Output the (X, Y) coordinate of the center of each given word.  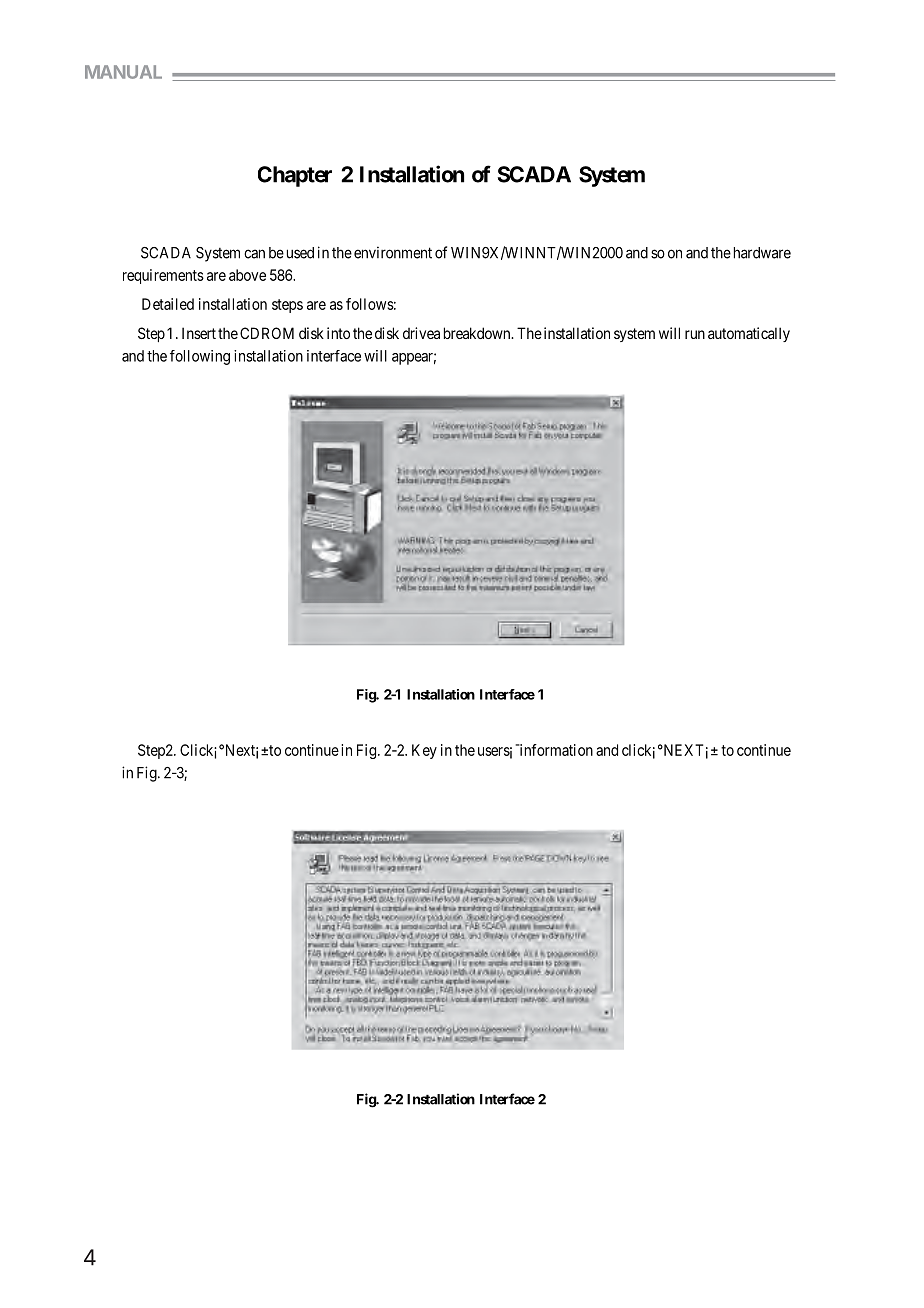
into (338, 333)
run (695, 334)
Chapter (295, 176)
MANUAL (123, 72)
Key (424, 751)
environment (393, 252)
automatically (749, 334)
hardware (762, 253)
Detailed (168, 304)
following (200, 357)
